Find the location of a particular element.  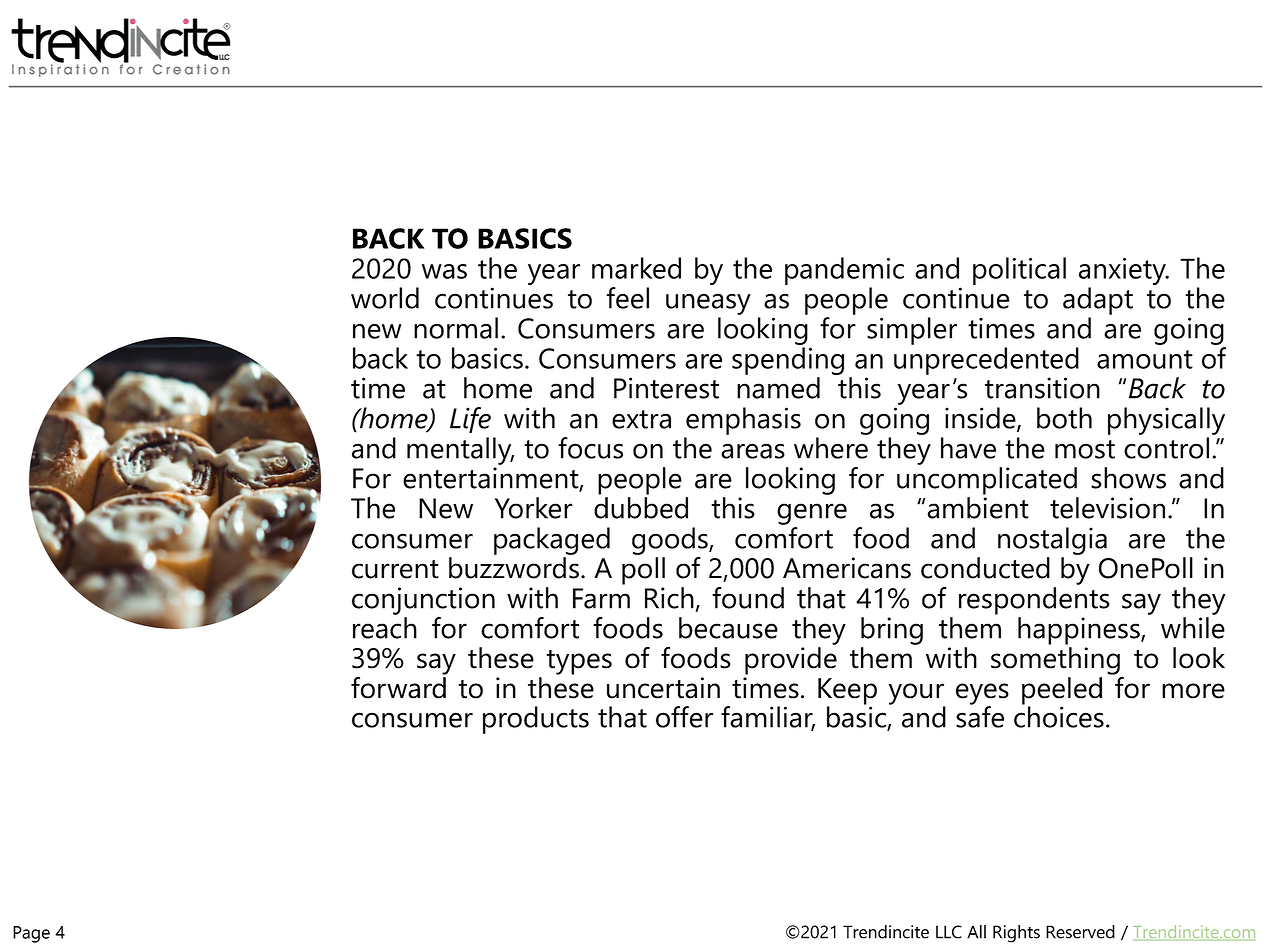

Page is located at coordinates (31, 934).
